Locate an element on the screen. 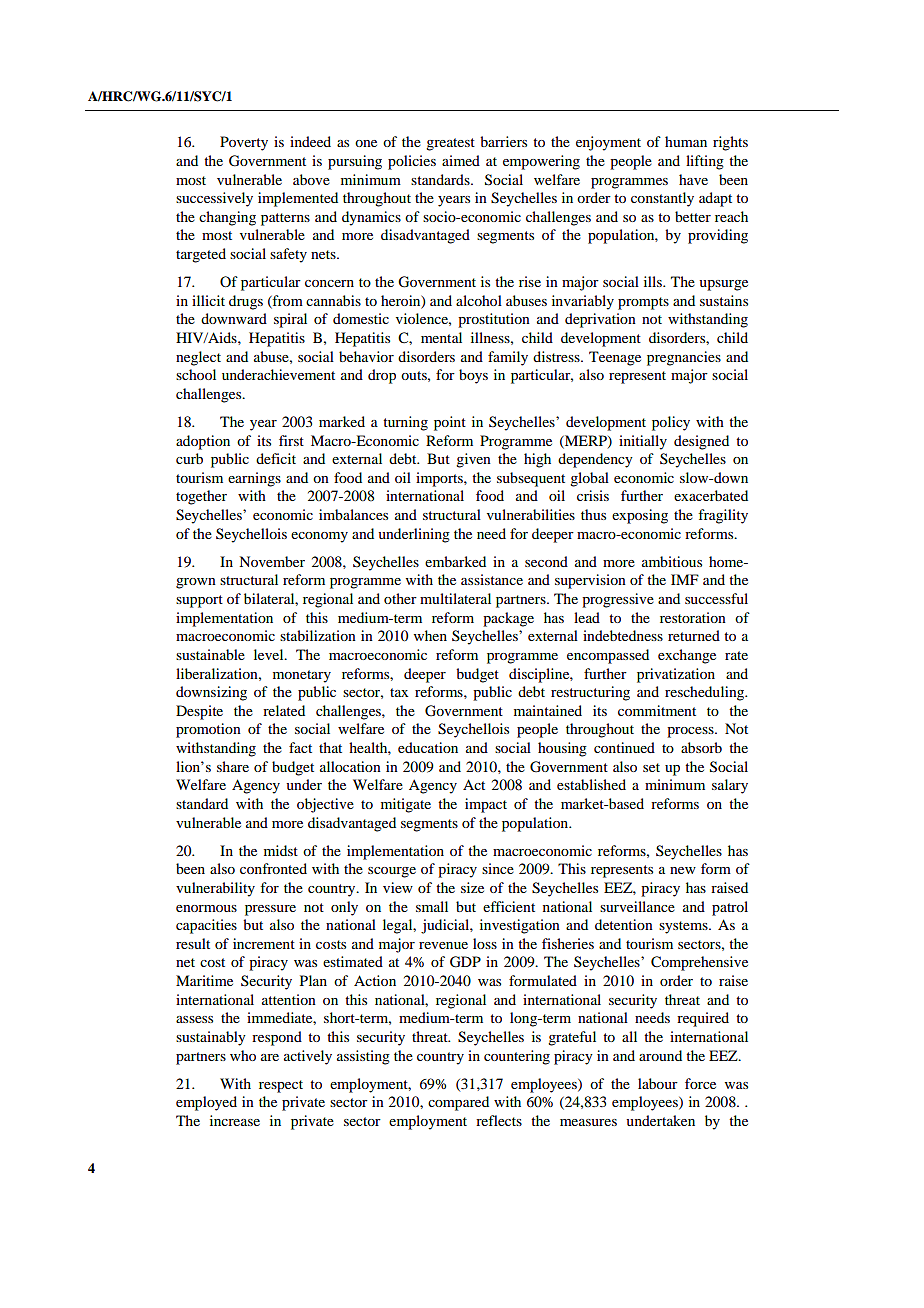  have is located at coordinates (693, 179).
